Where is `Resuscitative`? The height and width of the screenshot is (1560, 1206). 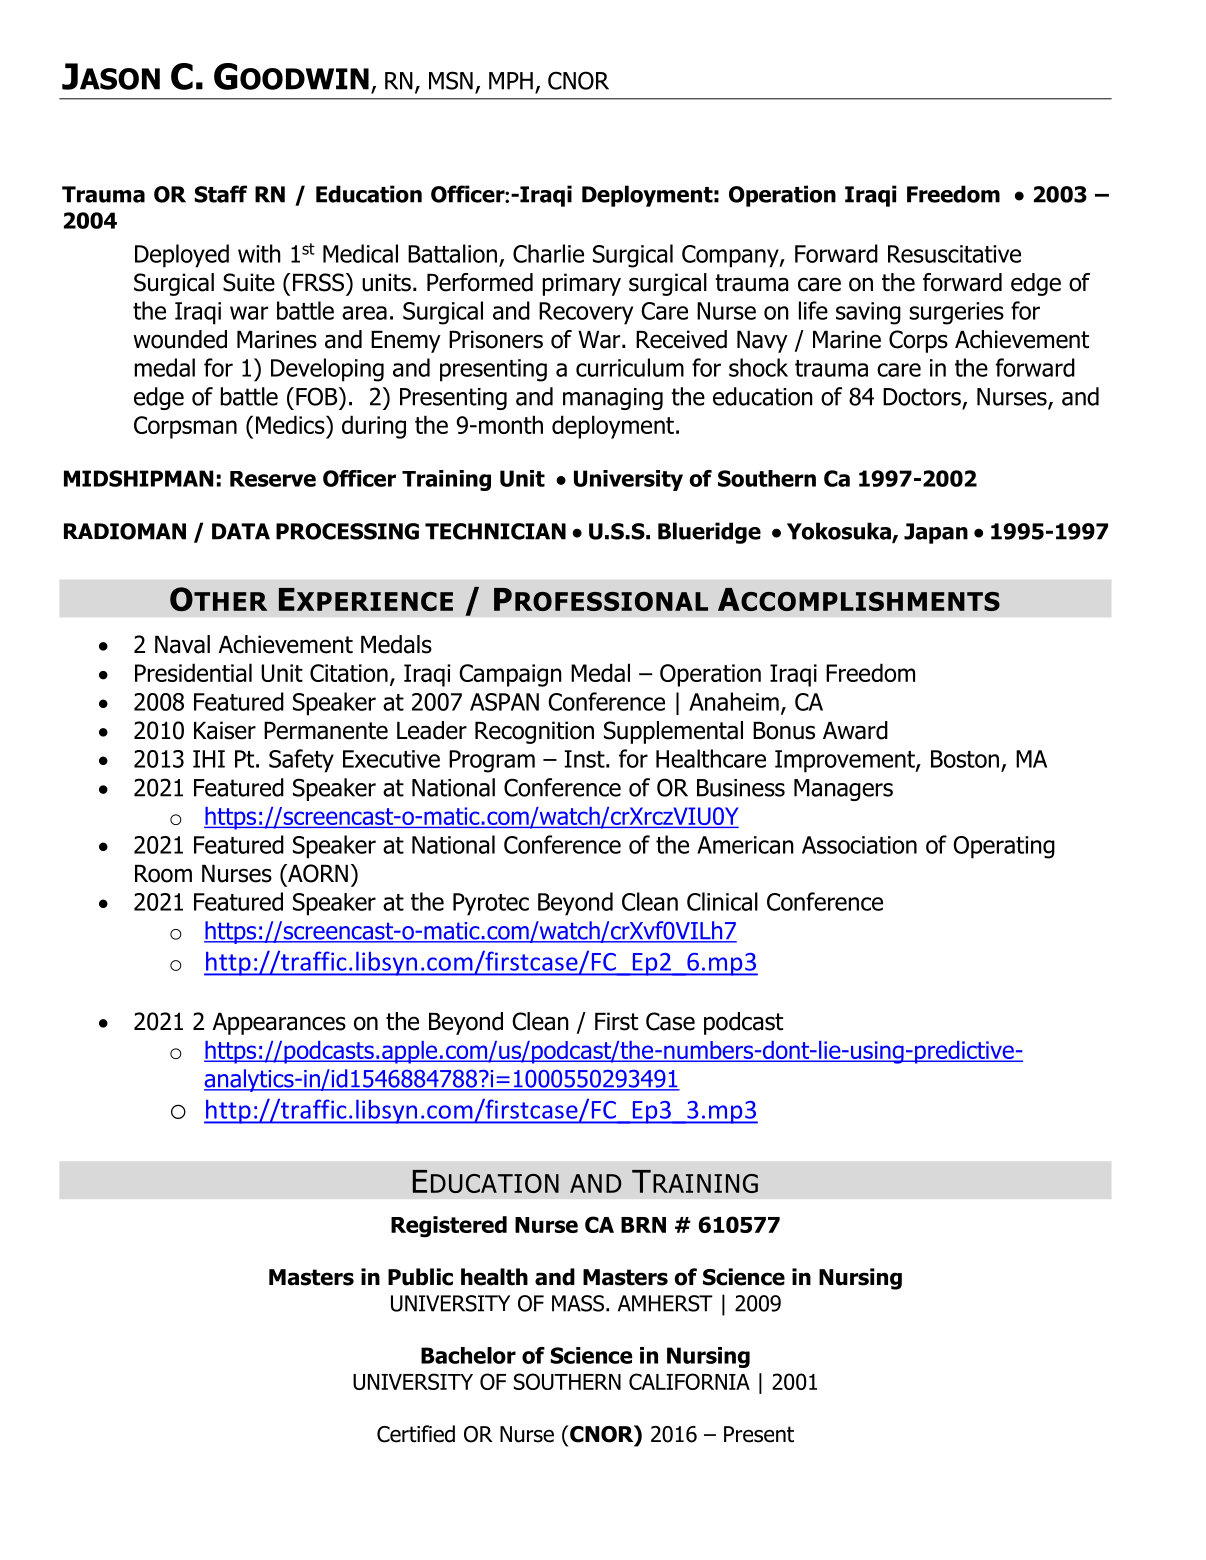
Resuscitative is located at coordinates (954, 254).
